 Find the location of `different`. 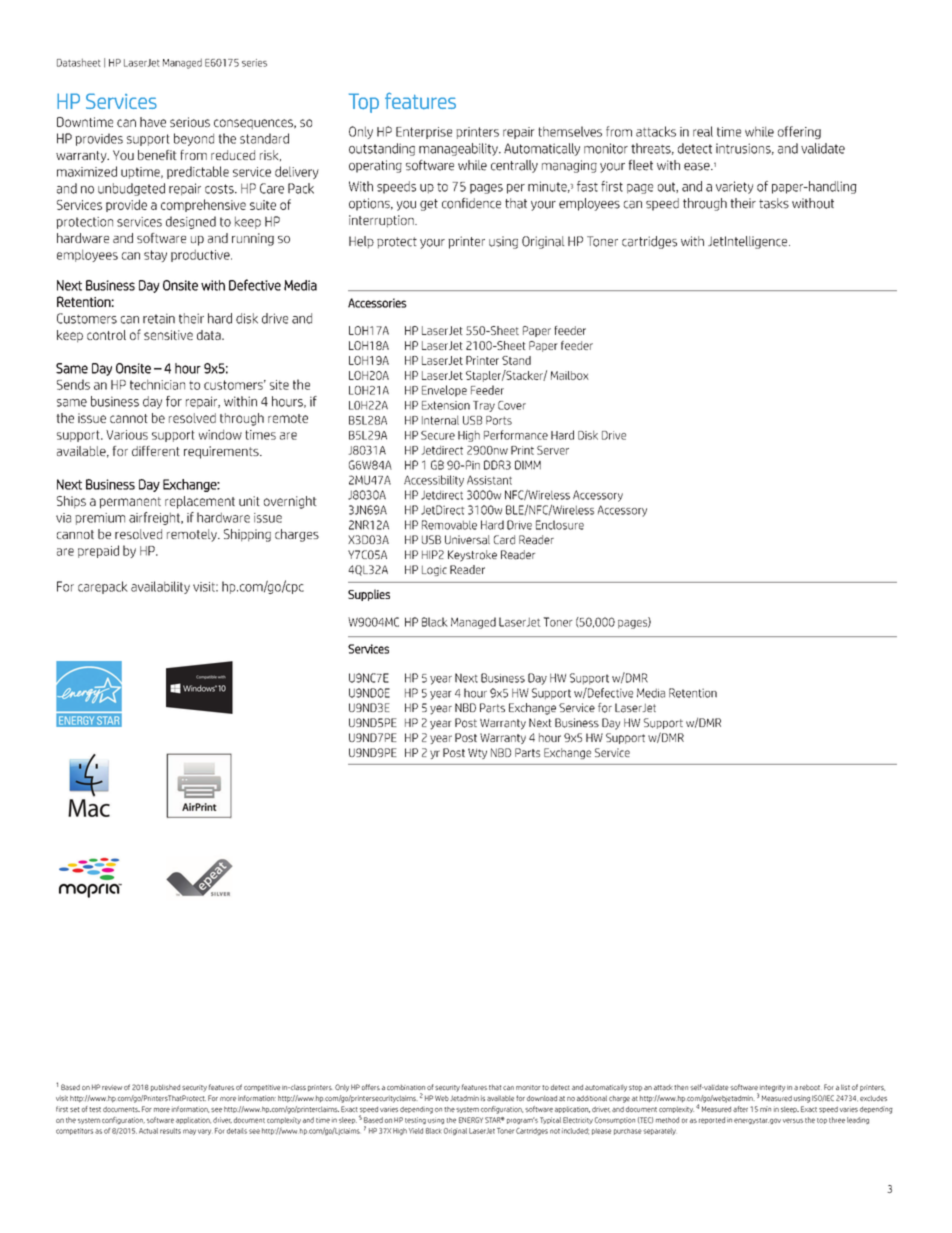

different is located at coordinates (156, 451).
